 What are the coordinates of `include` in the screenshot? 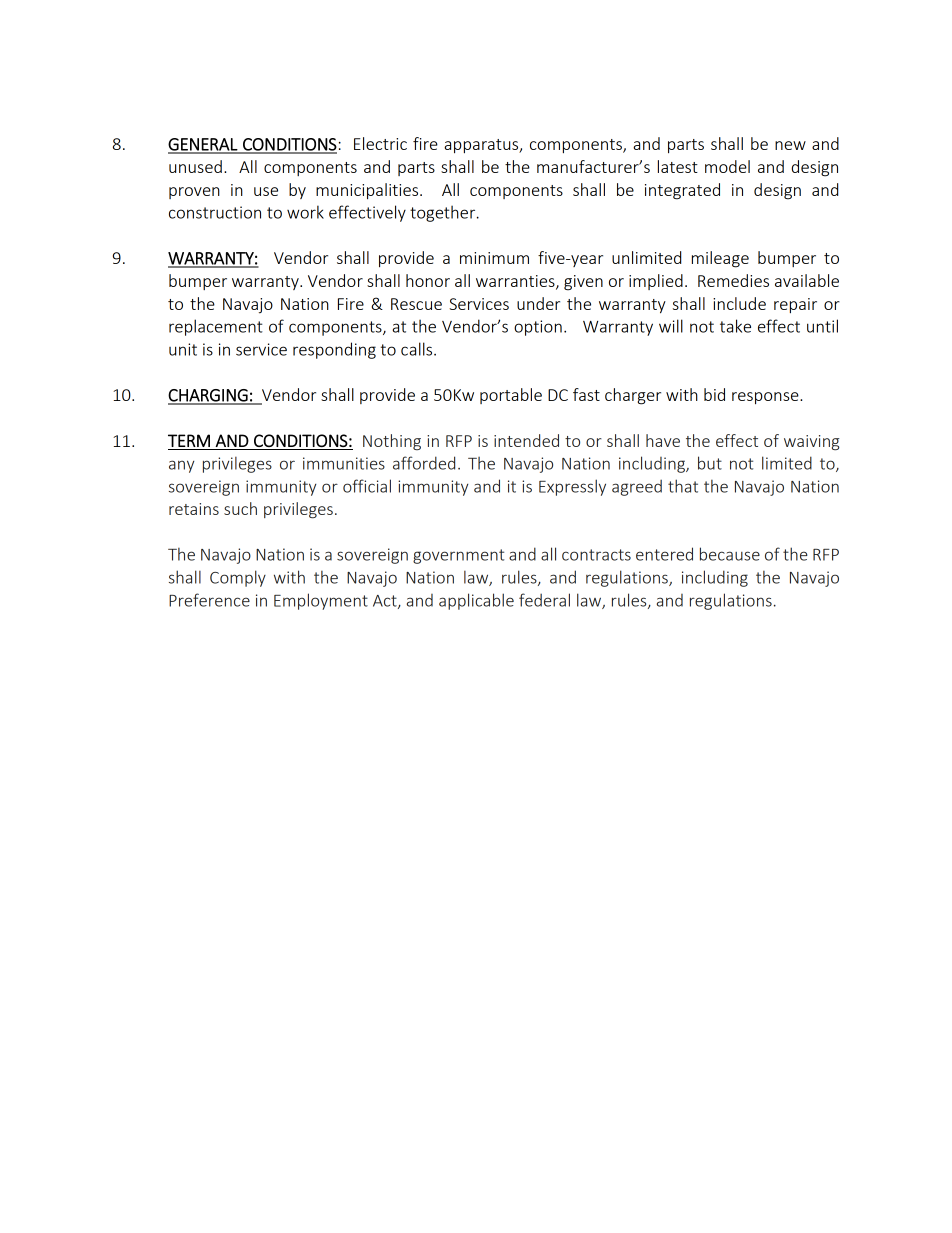 It's located at (739, 303).
